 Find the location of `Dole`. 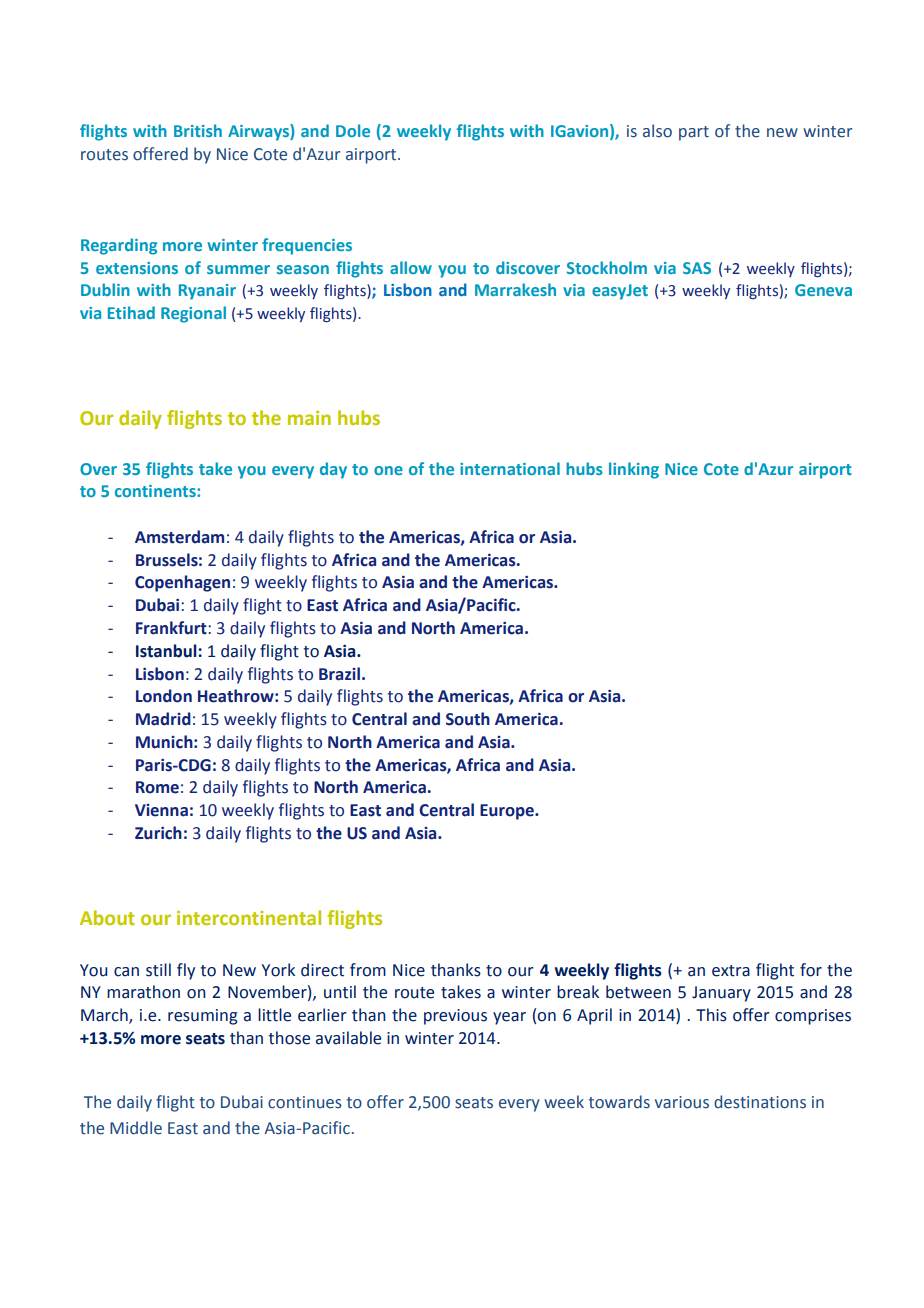

Dole is located at coordinates (353, 130).
